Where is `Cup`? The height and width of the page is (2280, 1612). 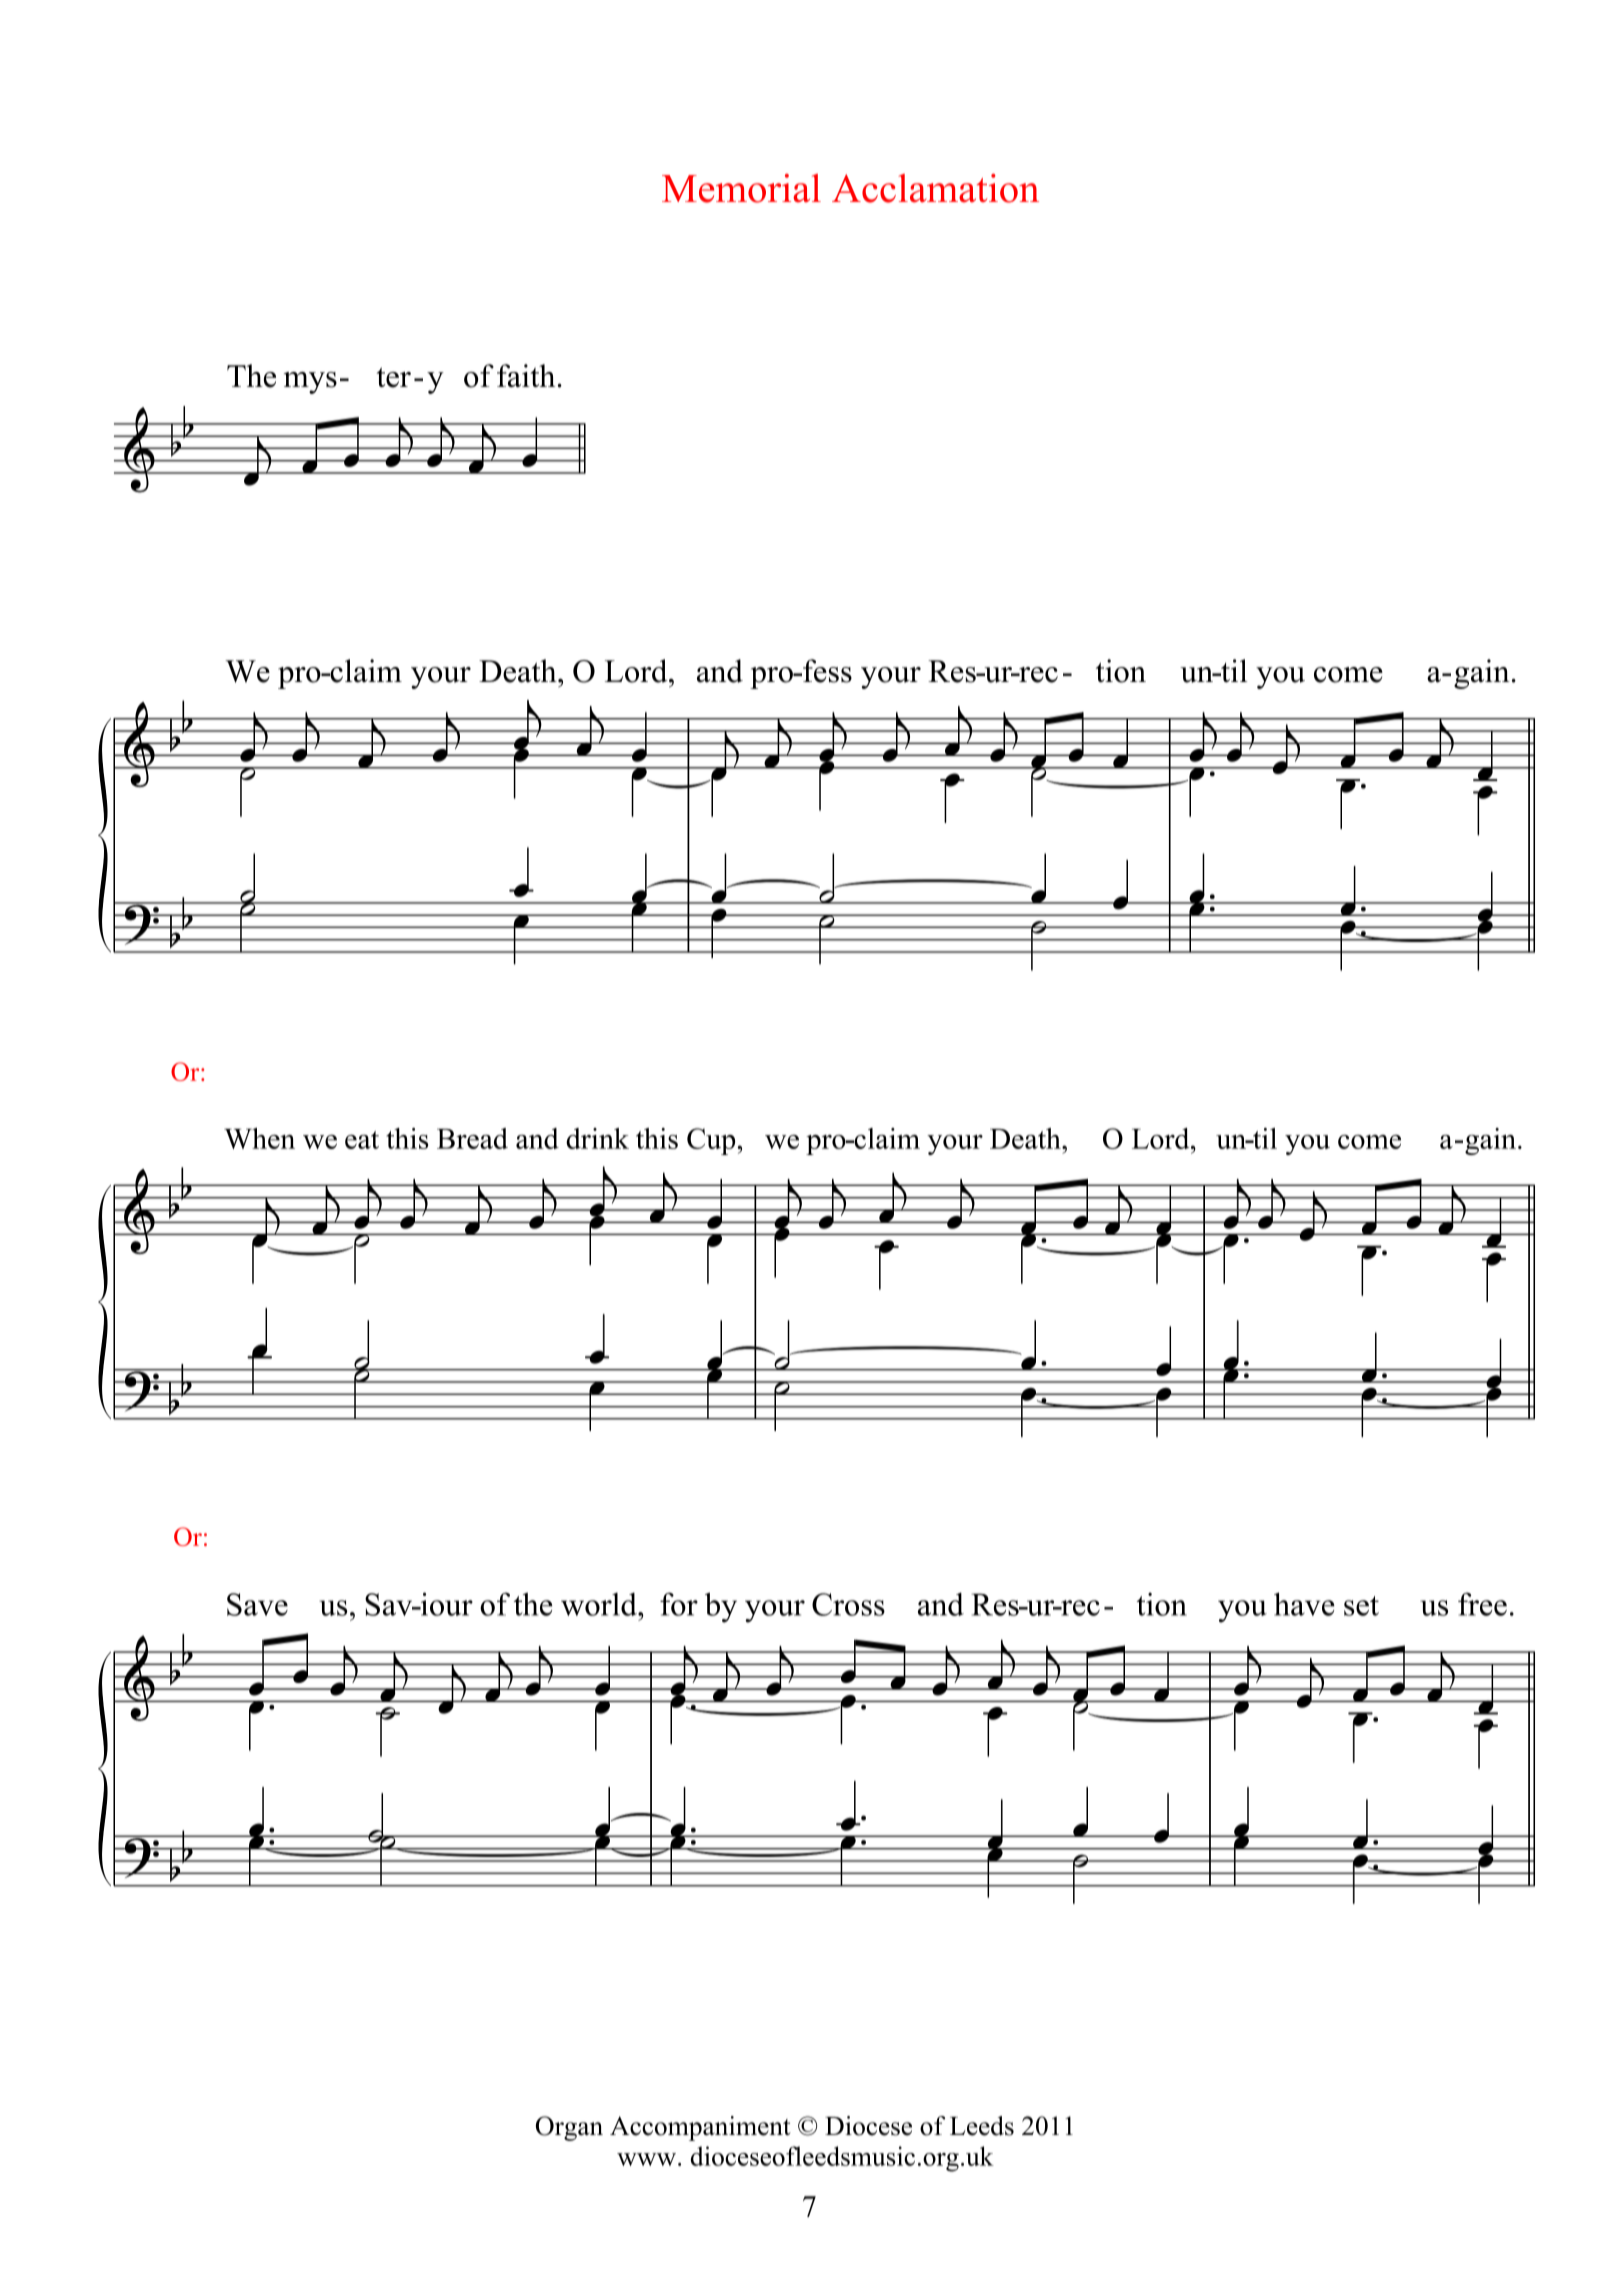
Cup is located at coordinates (712, 1141).
